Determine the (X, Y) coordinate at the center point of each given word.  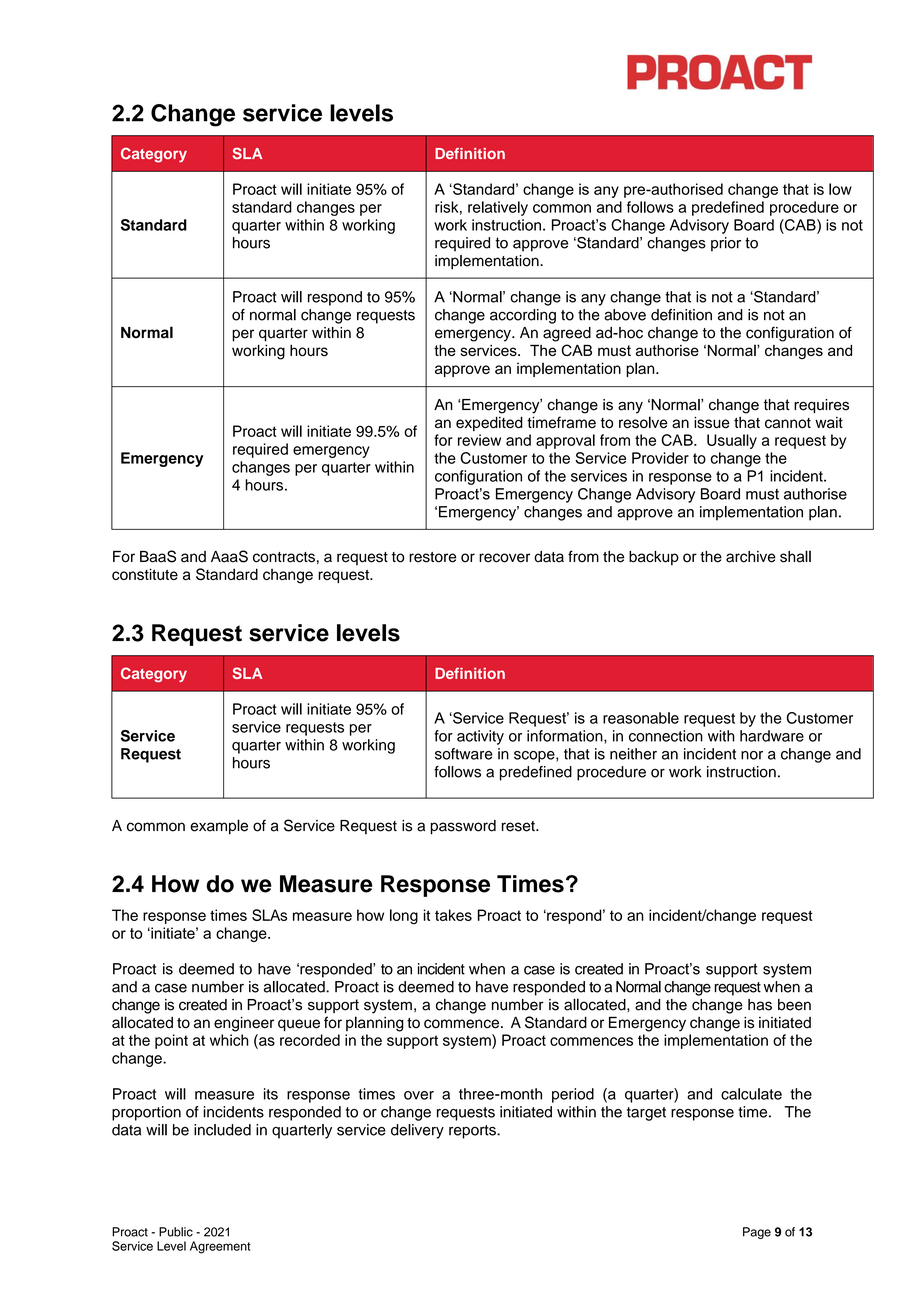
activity (480, 737)
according (523, 316)
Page (757, 1233)
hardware (772, 736)
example (219, 827)
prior (726, 244)
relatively (498, 208)
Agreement (220, 1247)
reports (473, 1132)
